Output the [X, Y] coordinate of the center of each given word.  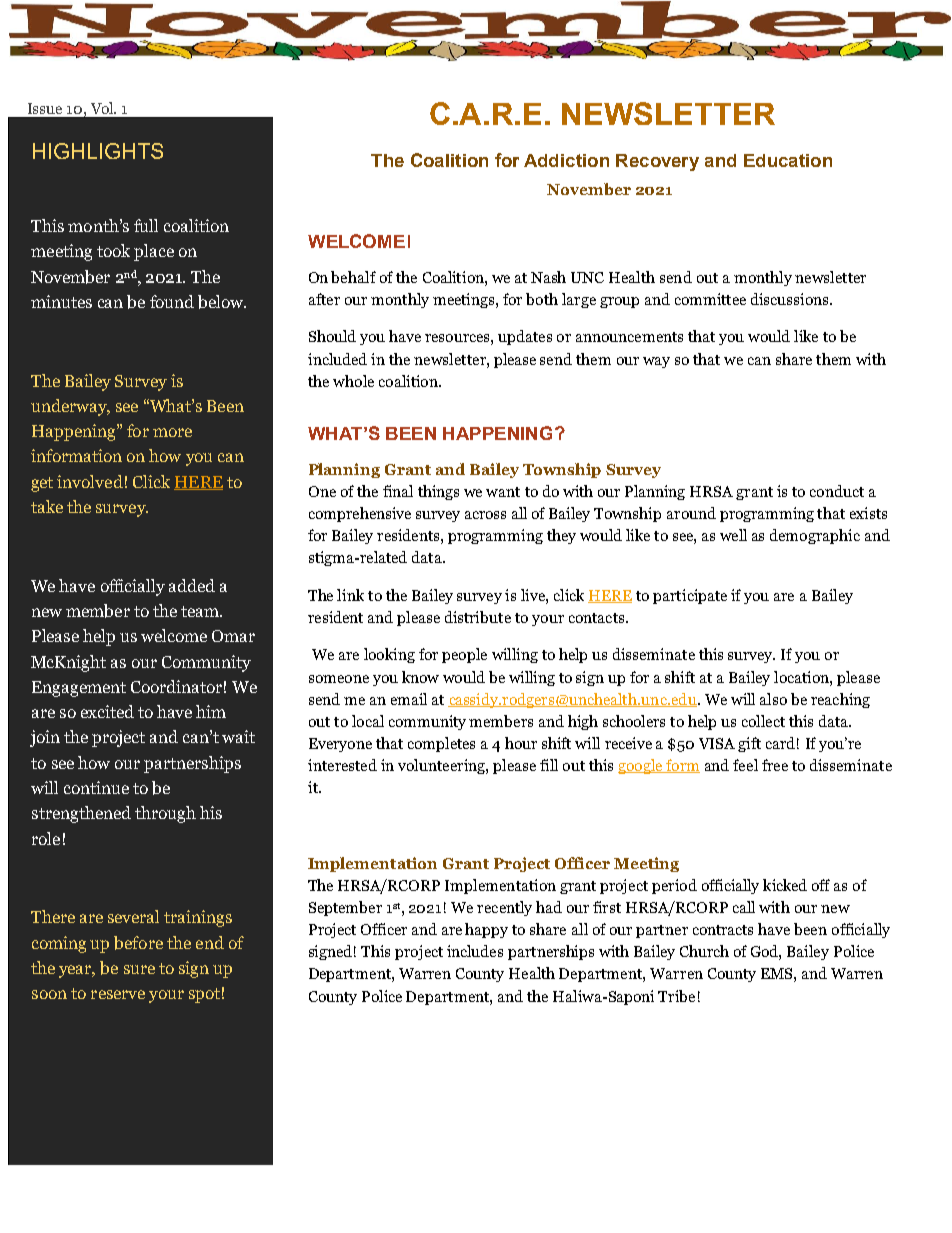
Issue [45, 108]
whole [353, 381]
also [773, 699]
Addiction [566, 160]
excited [107, 711]
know [420, 677]
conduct [837, 491]
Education [788, 160]
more [172, 432]
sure [139, 969]
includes [475, 951]
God [766, 952]
